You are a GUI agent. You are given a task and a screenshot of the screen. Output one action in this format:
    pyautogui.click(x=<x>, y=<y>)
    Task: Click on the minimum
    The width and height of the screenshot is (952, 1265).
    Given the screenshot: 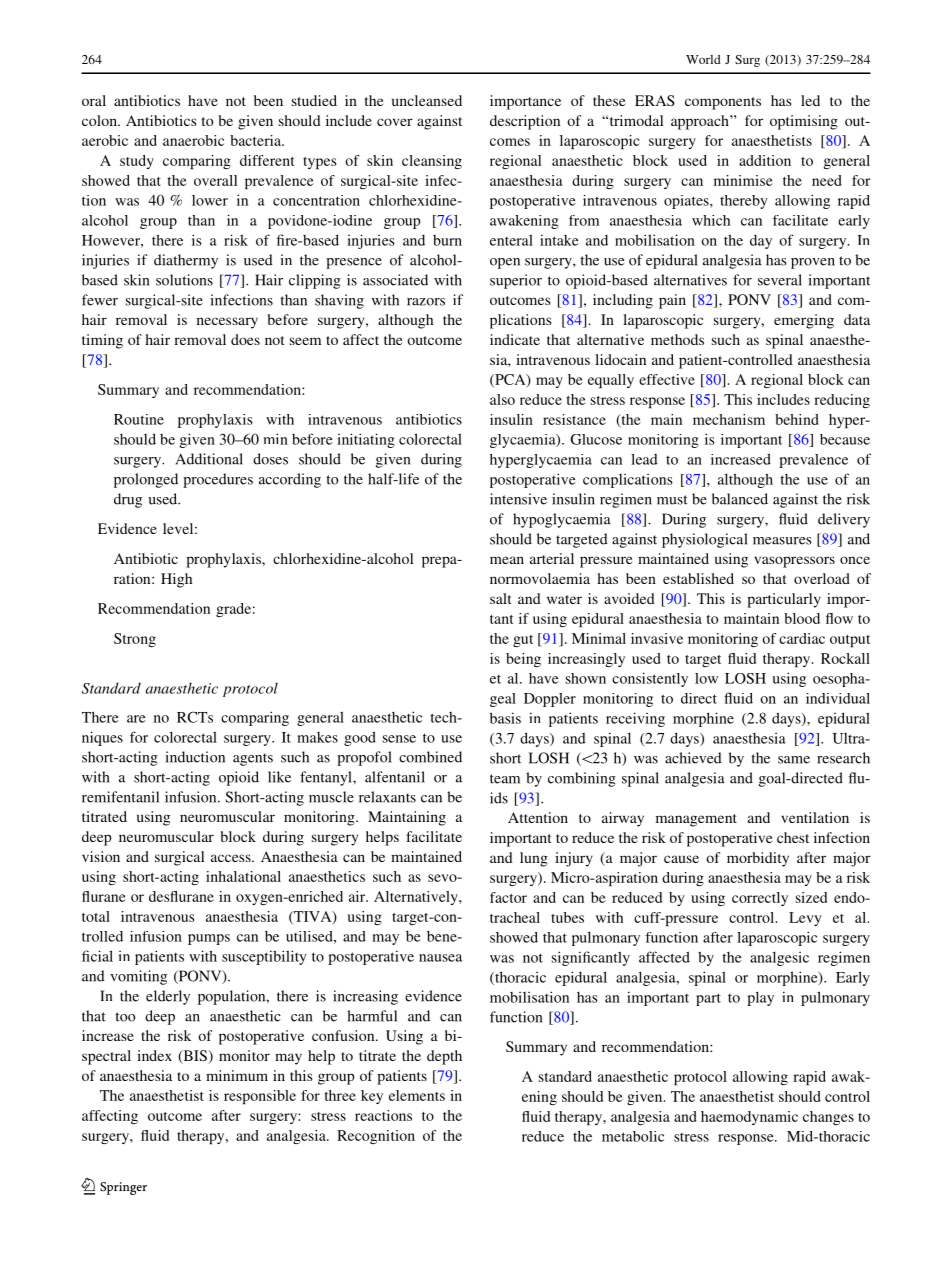 What is the action you would take?
    pyautogui.click(x=237, y=1075)
